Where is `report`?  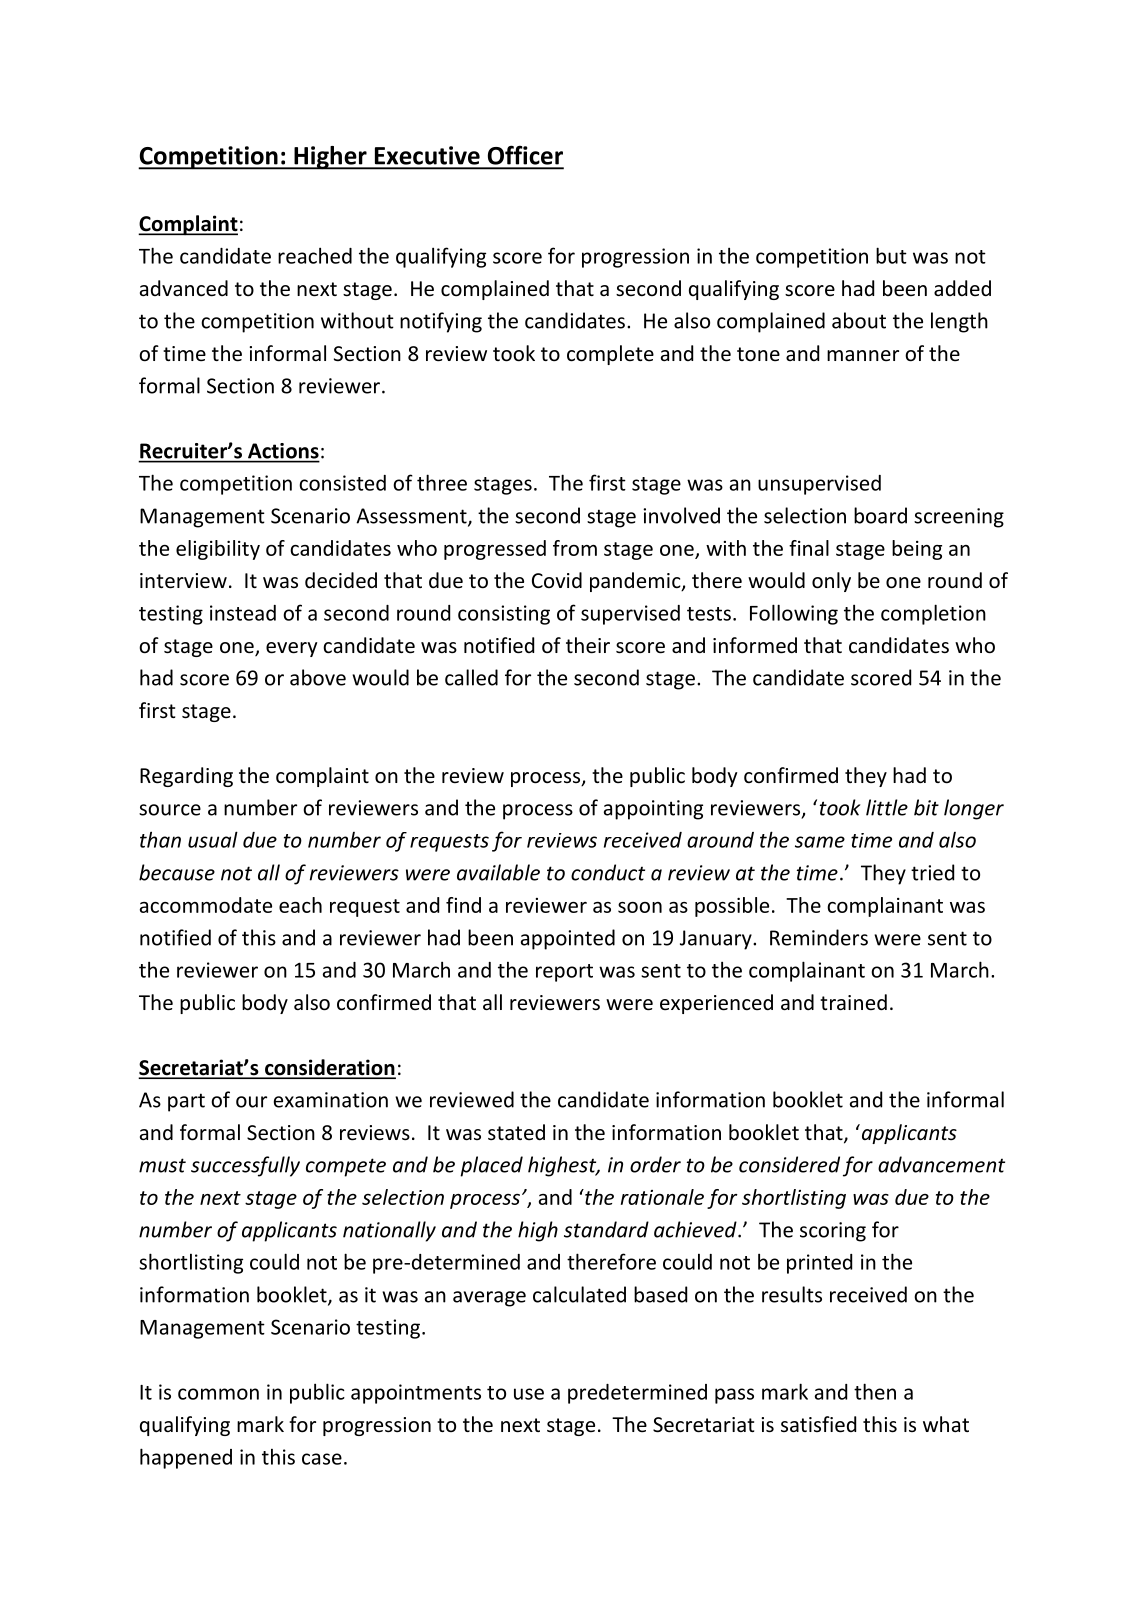 report is located at coordinates (564, 973).
